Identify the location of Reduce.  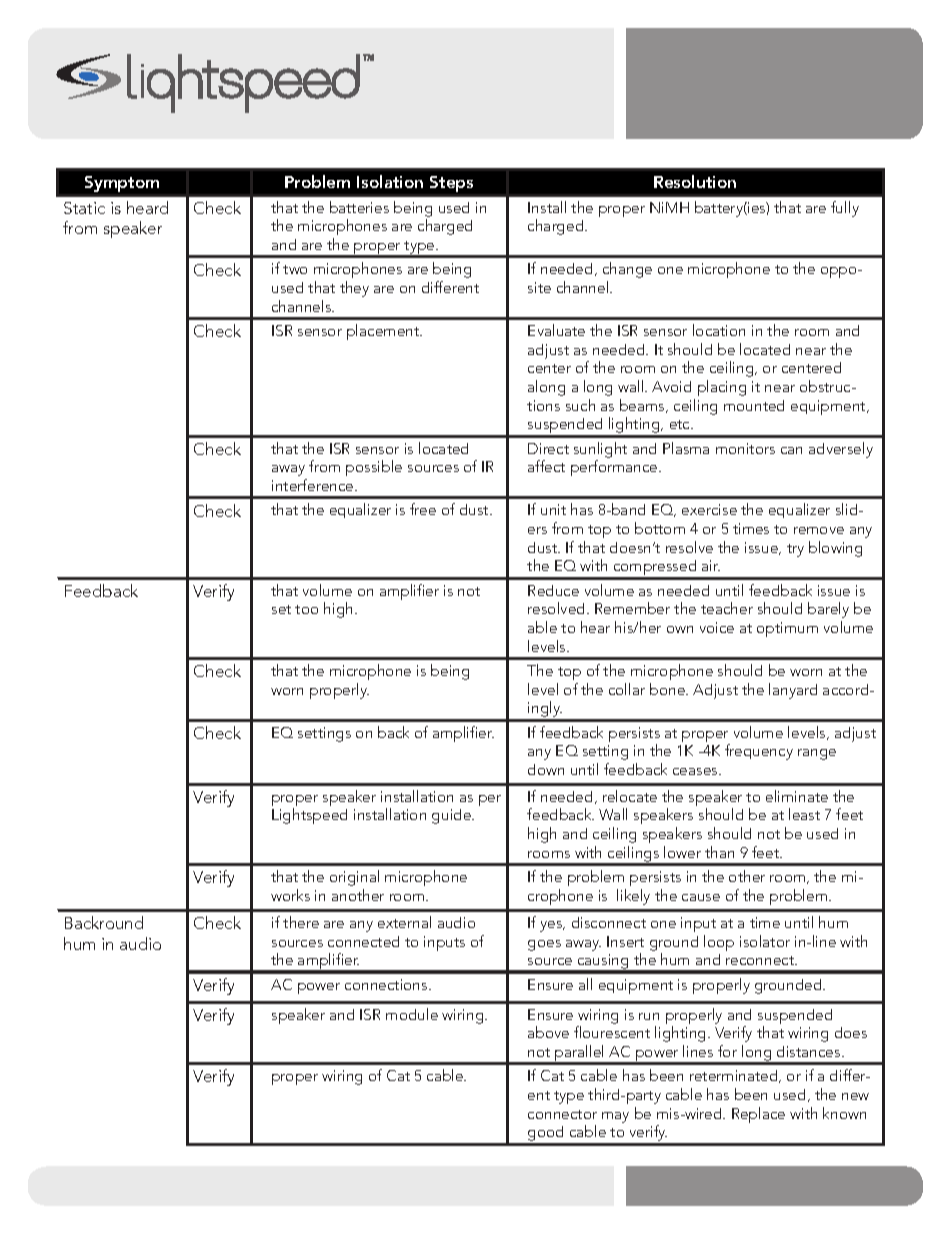
(553, 590).
